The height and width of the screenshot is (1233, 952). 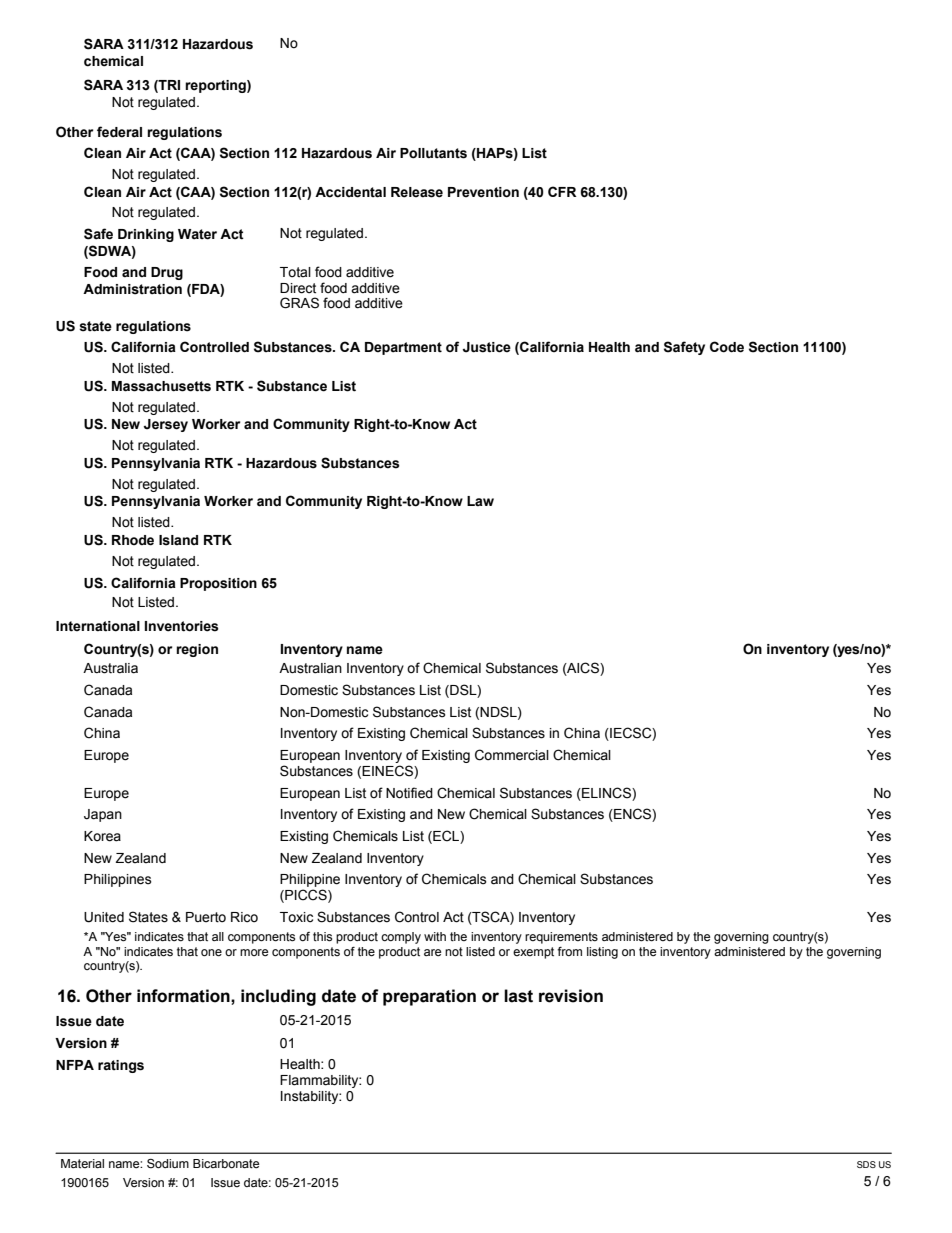 What do you see at coordinates (168, 1163) in the screenshot?
I see `Sodium` at bounding box center [168, 1163].
